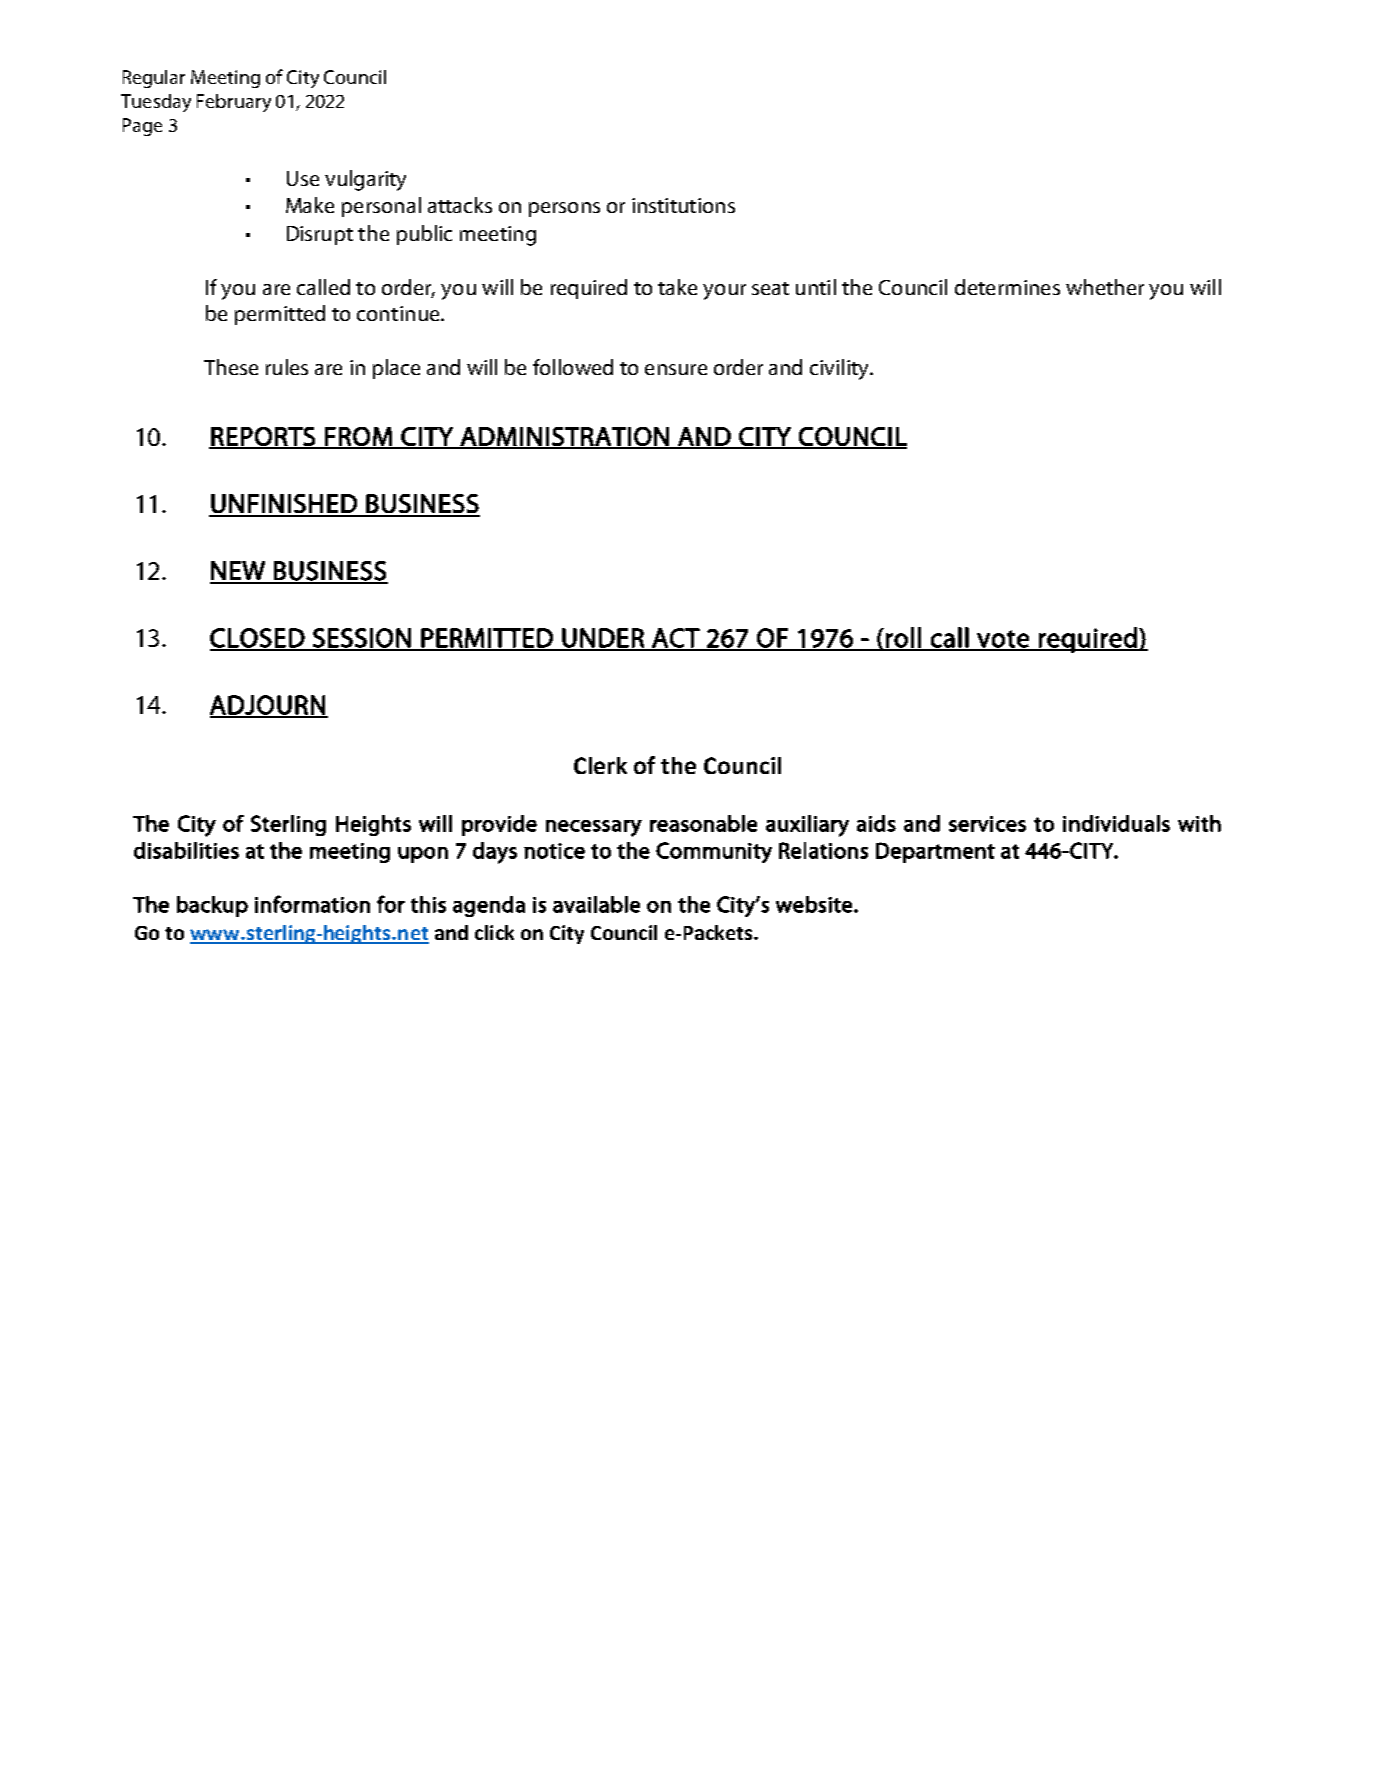  I want to click on whether, so click(1105, 287).
